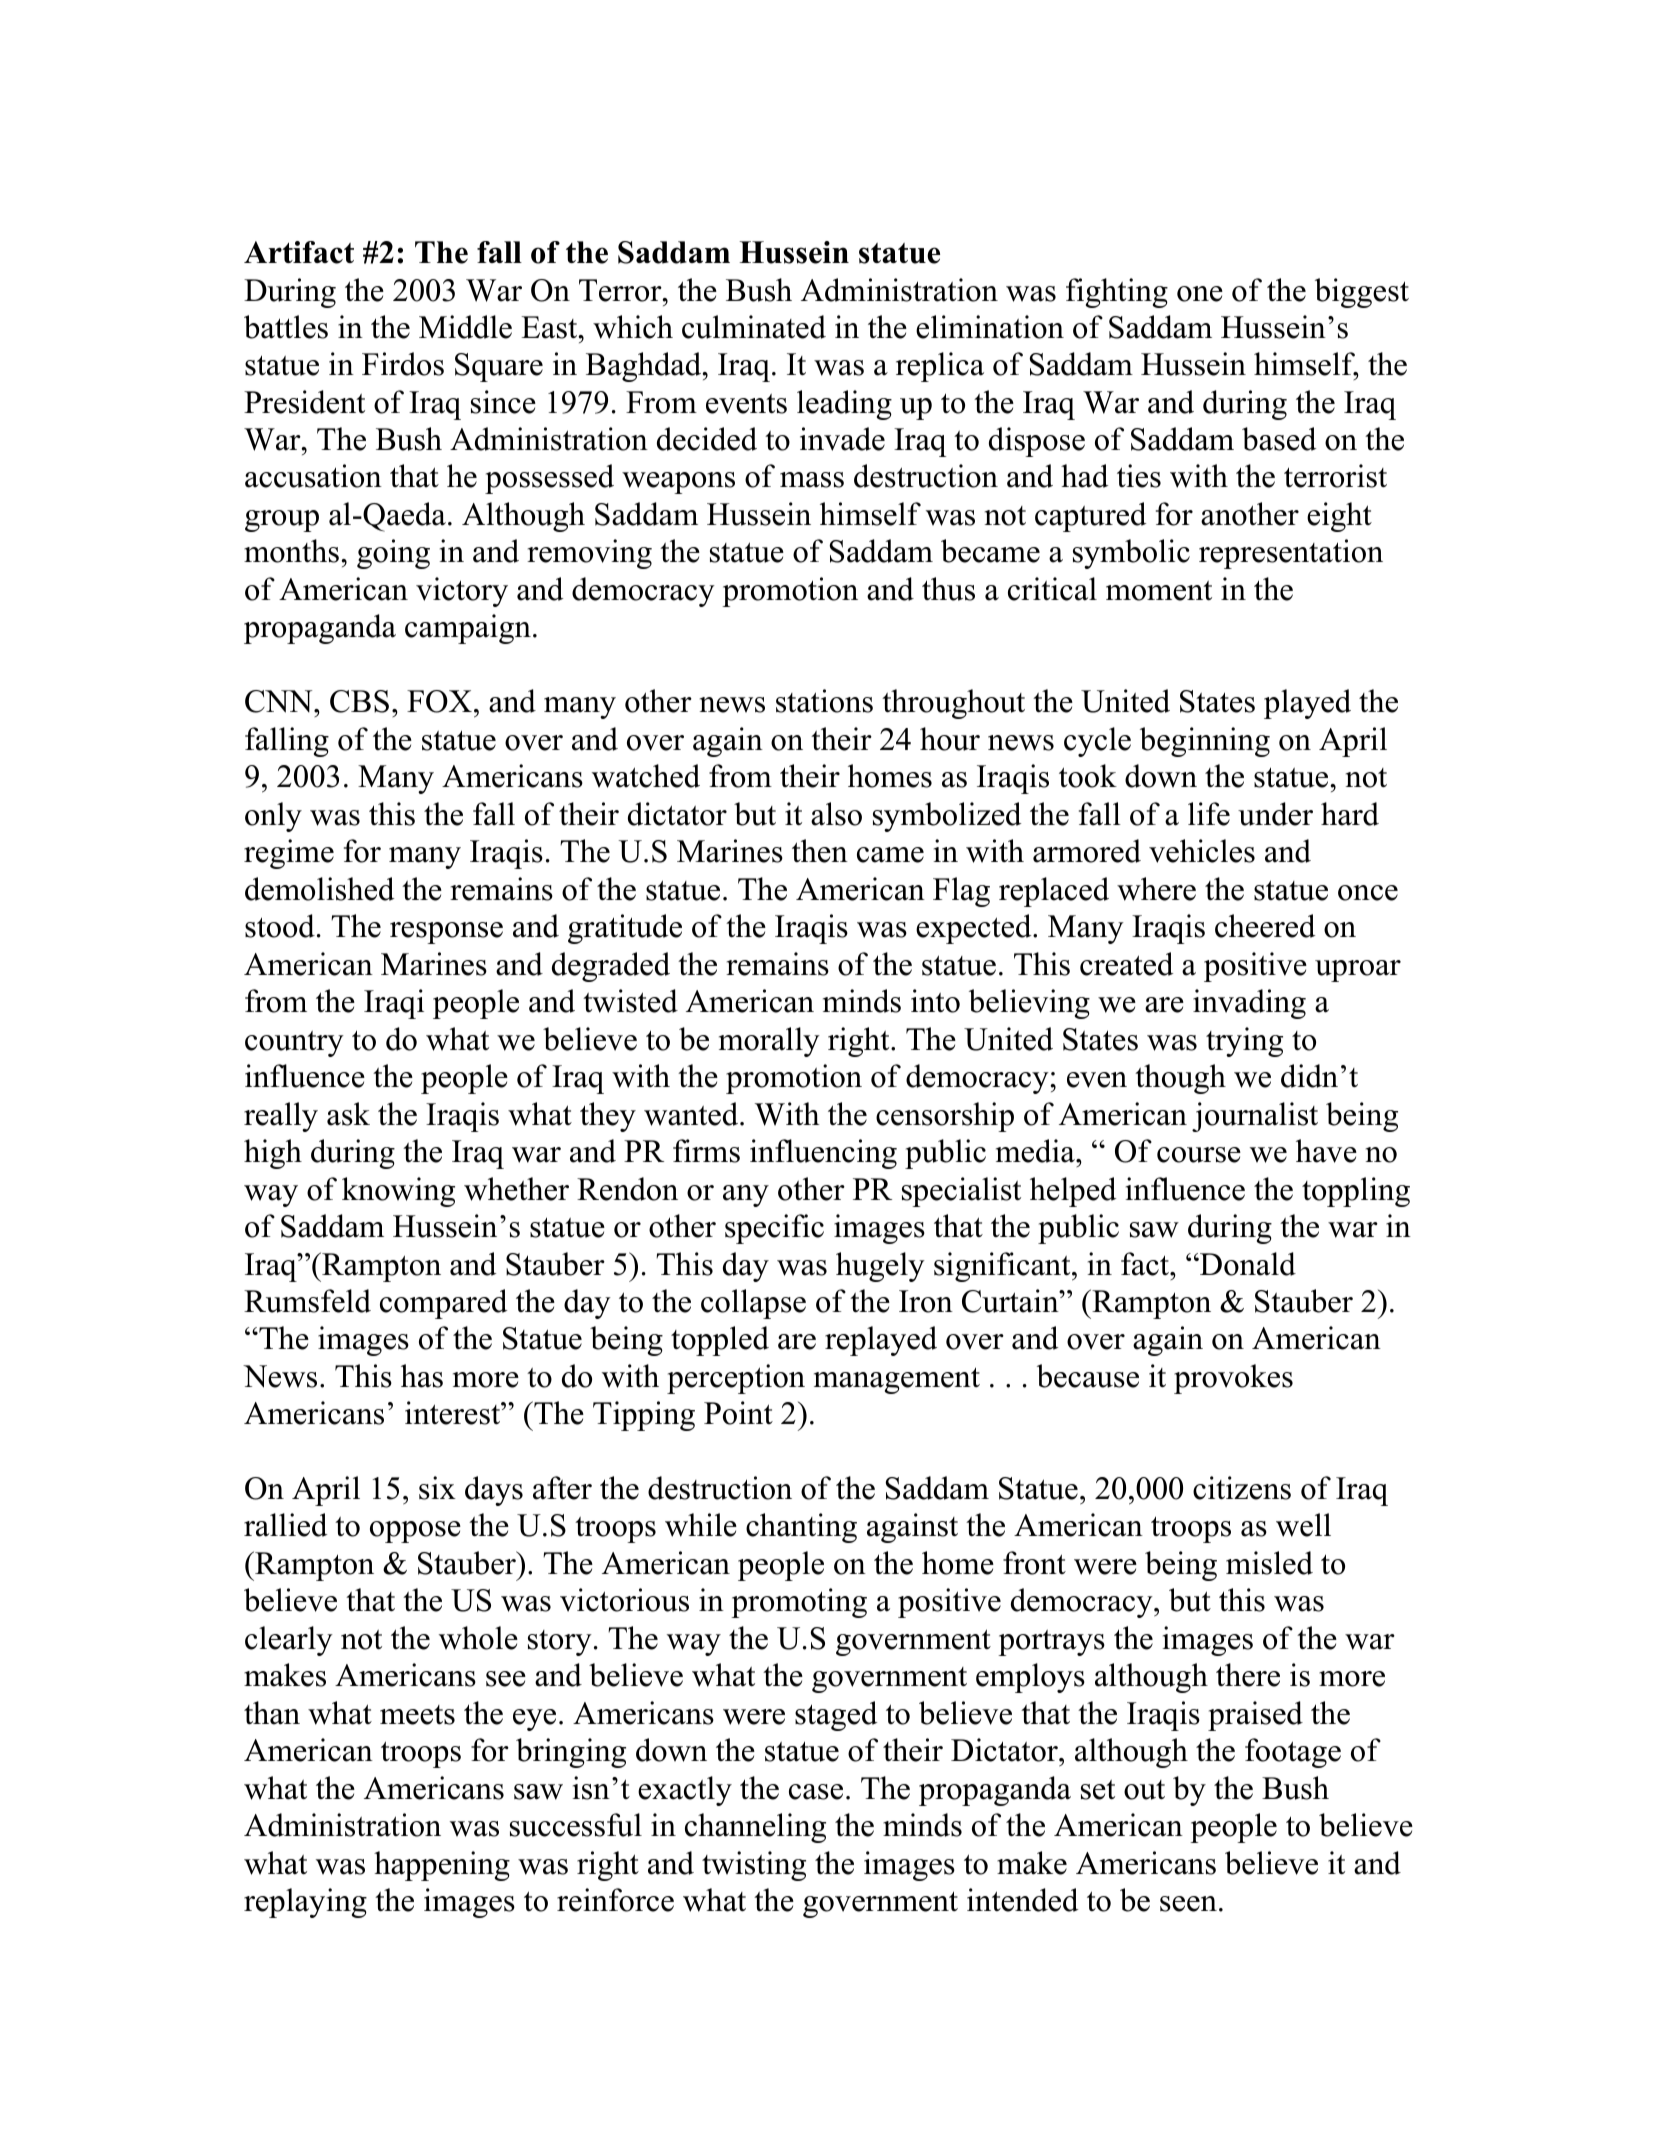  What do you see at coordinates (442, 1866) in the page?
I see `happening` at bounding box center [442, 1866].
